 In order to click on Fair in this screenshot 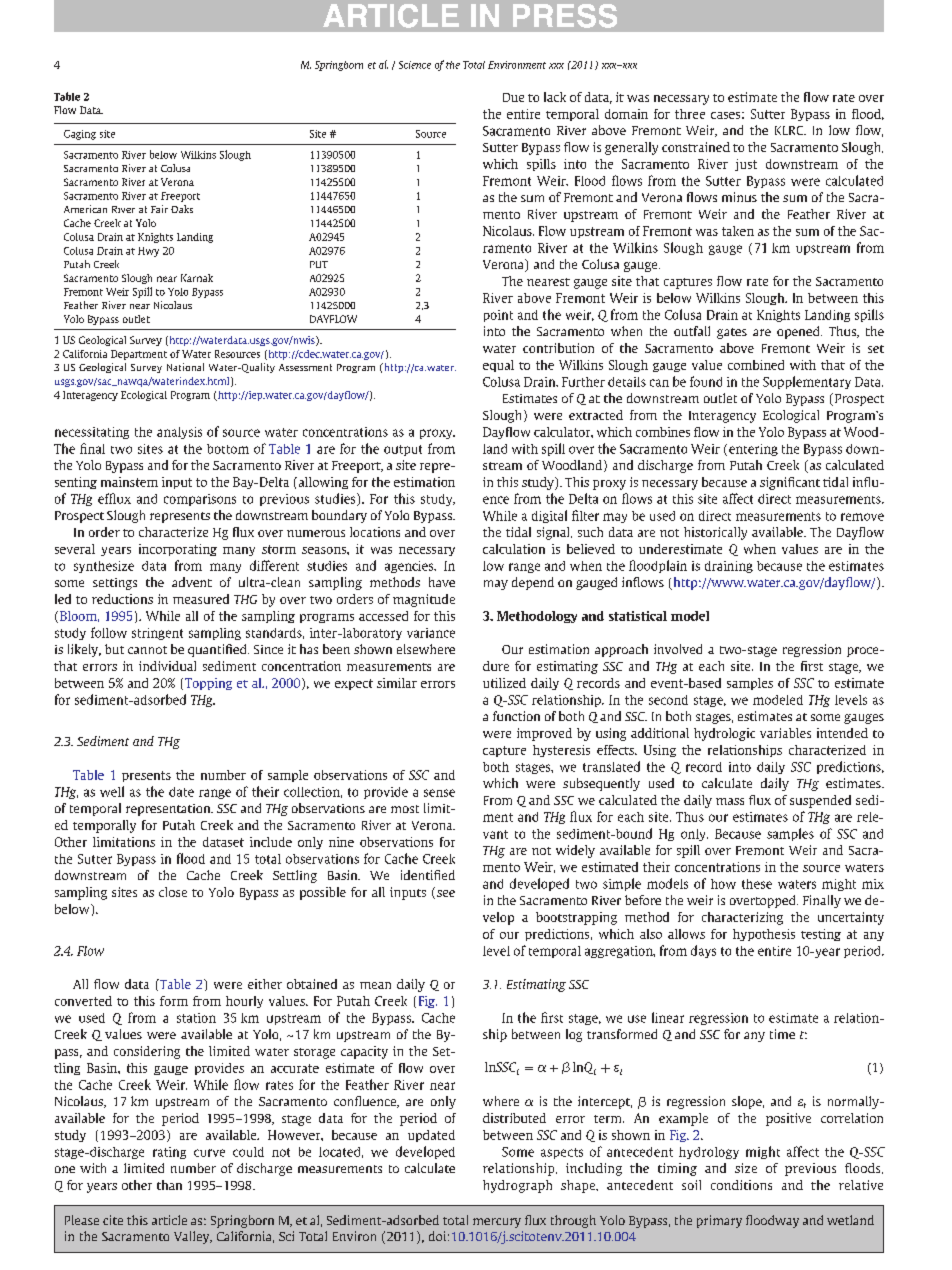, I will do `click(159, 209)`.
